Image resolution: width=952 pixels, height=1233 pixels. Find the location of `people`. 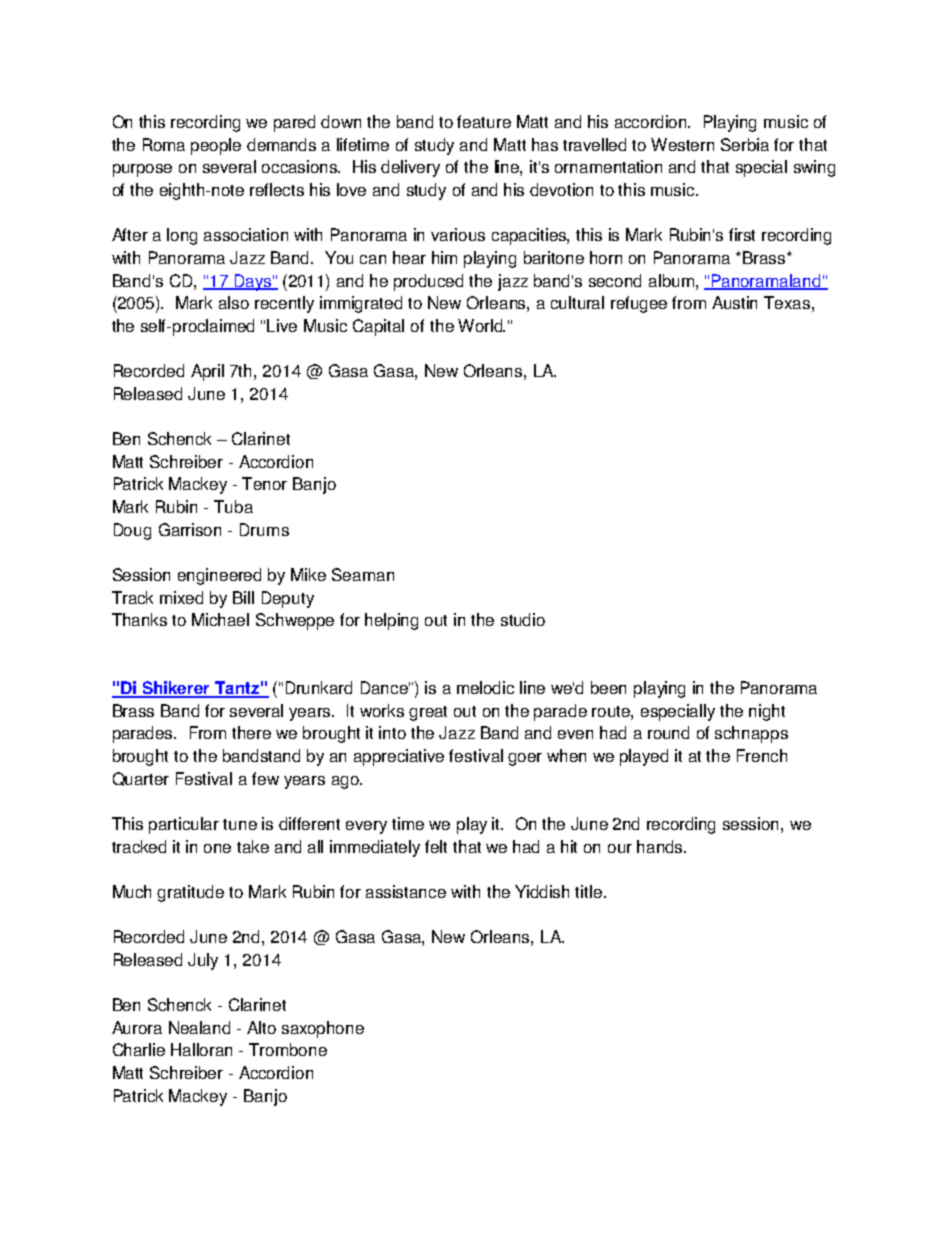

people is located at coordinates (216, 146).
